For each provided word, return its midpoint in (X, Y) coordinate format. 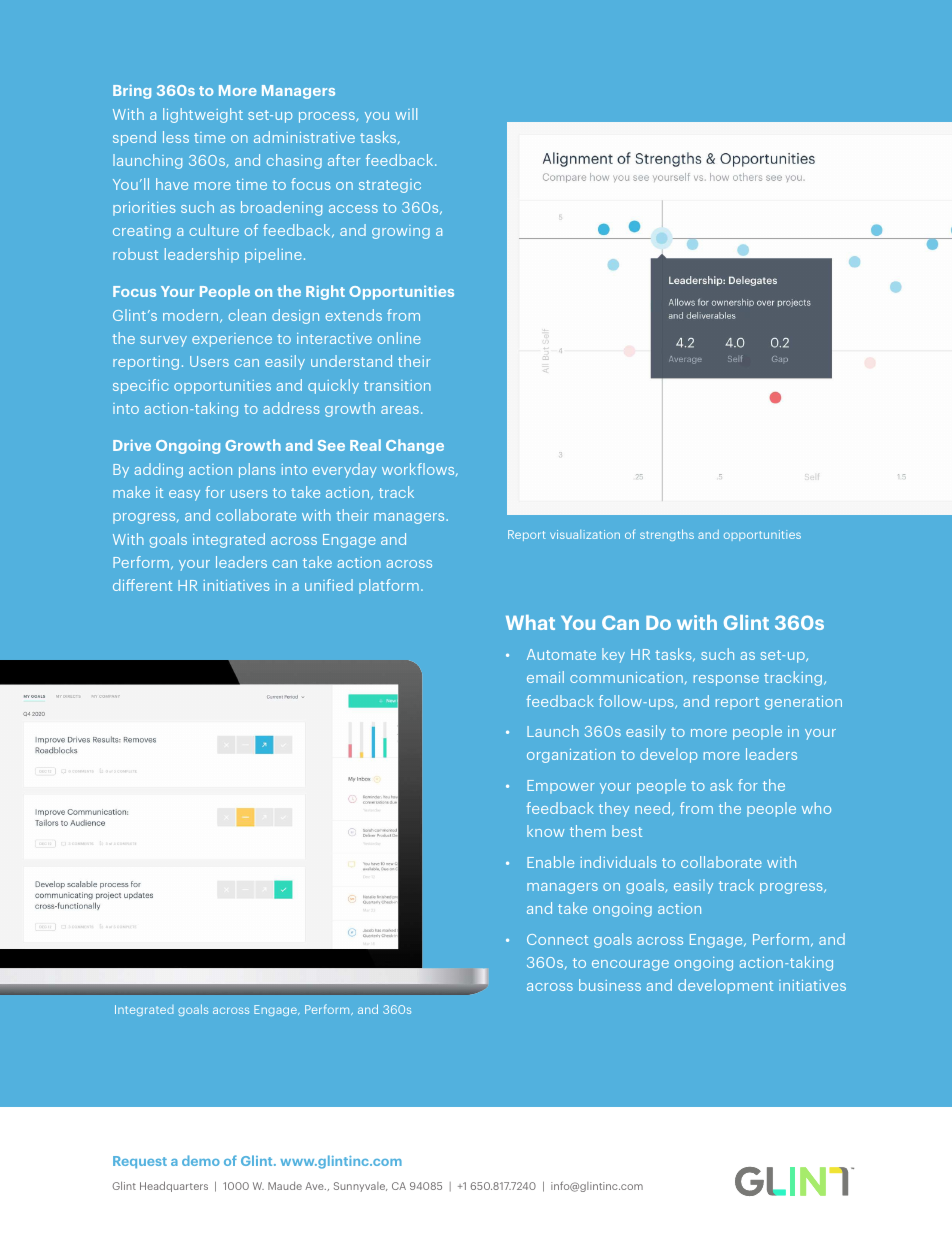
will (406, 114)
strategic (390, 186)
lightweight (203, 115)
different (142, 585)
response (726, 680)
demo (201, 1160)
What (530, 622)
